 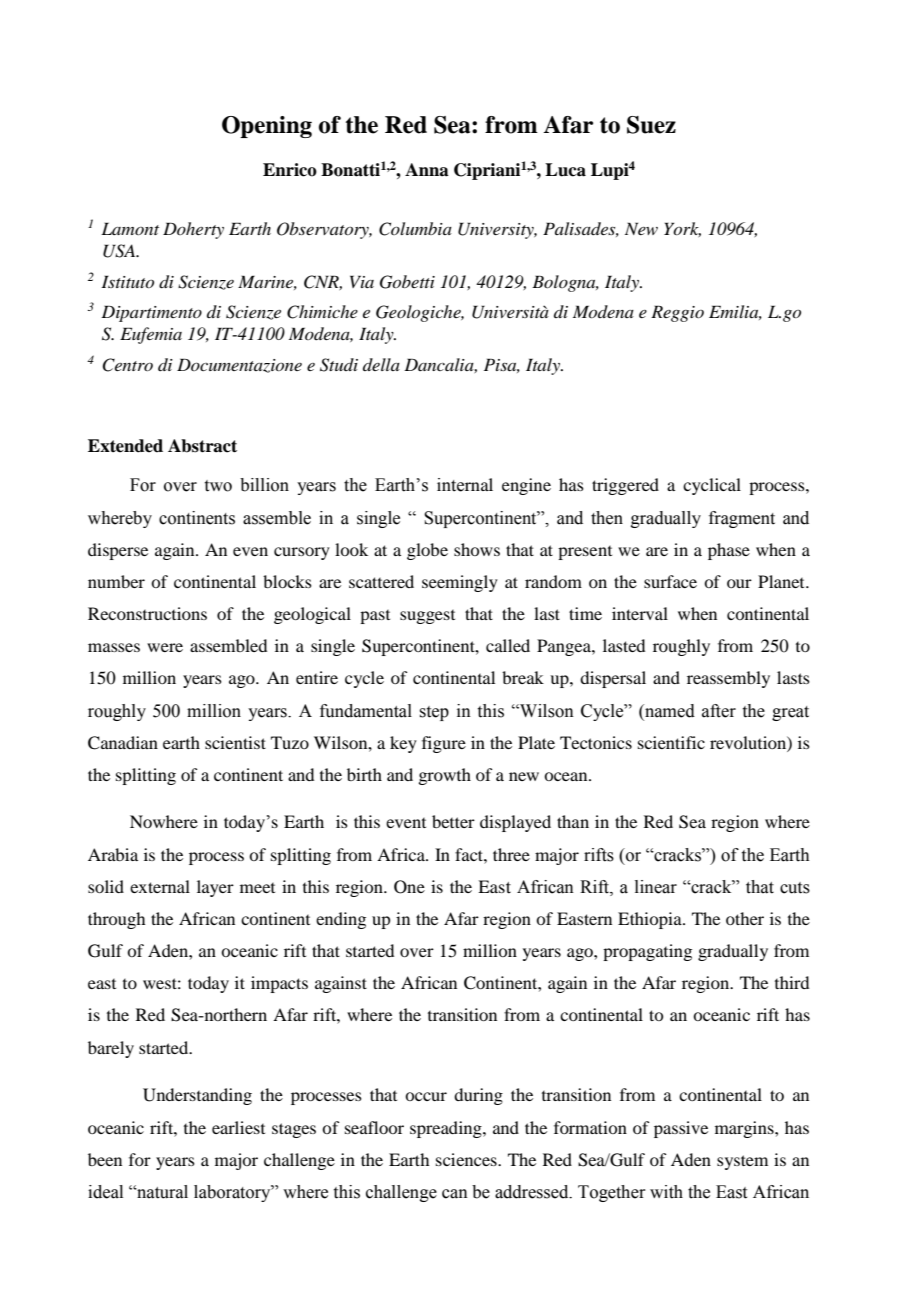 I want to click on Anna, so click(x=427, y=170).
